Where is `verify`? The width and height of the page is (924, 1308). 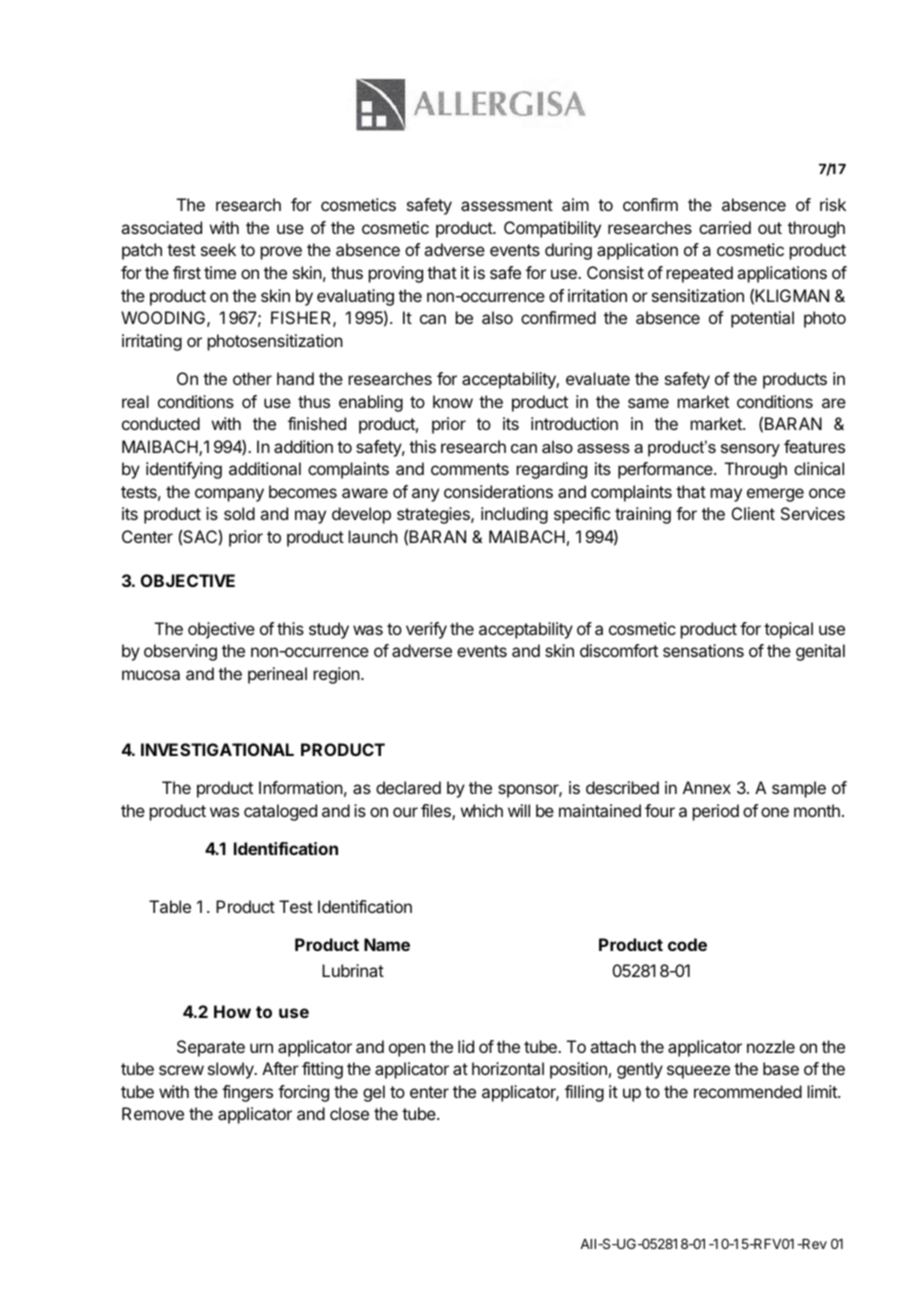 verify is located at coordinates (426, 630).
